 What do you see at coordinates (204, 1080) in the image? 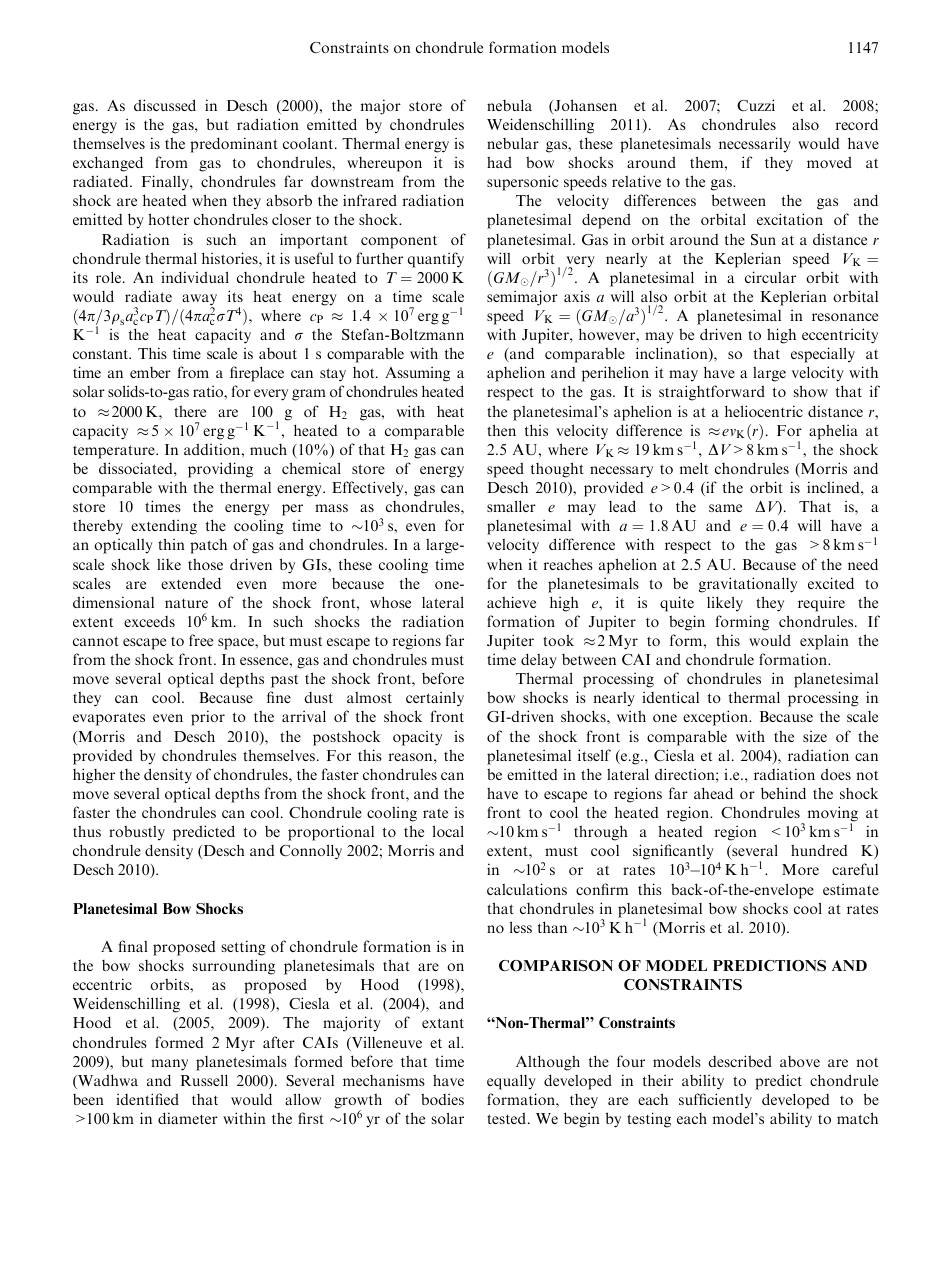
I see `Russell` at bounding box center [204, 1080].
